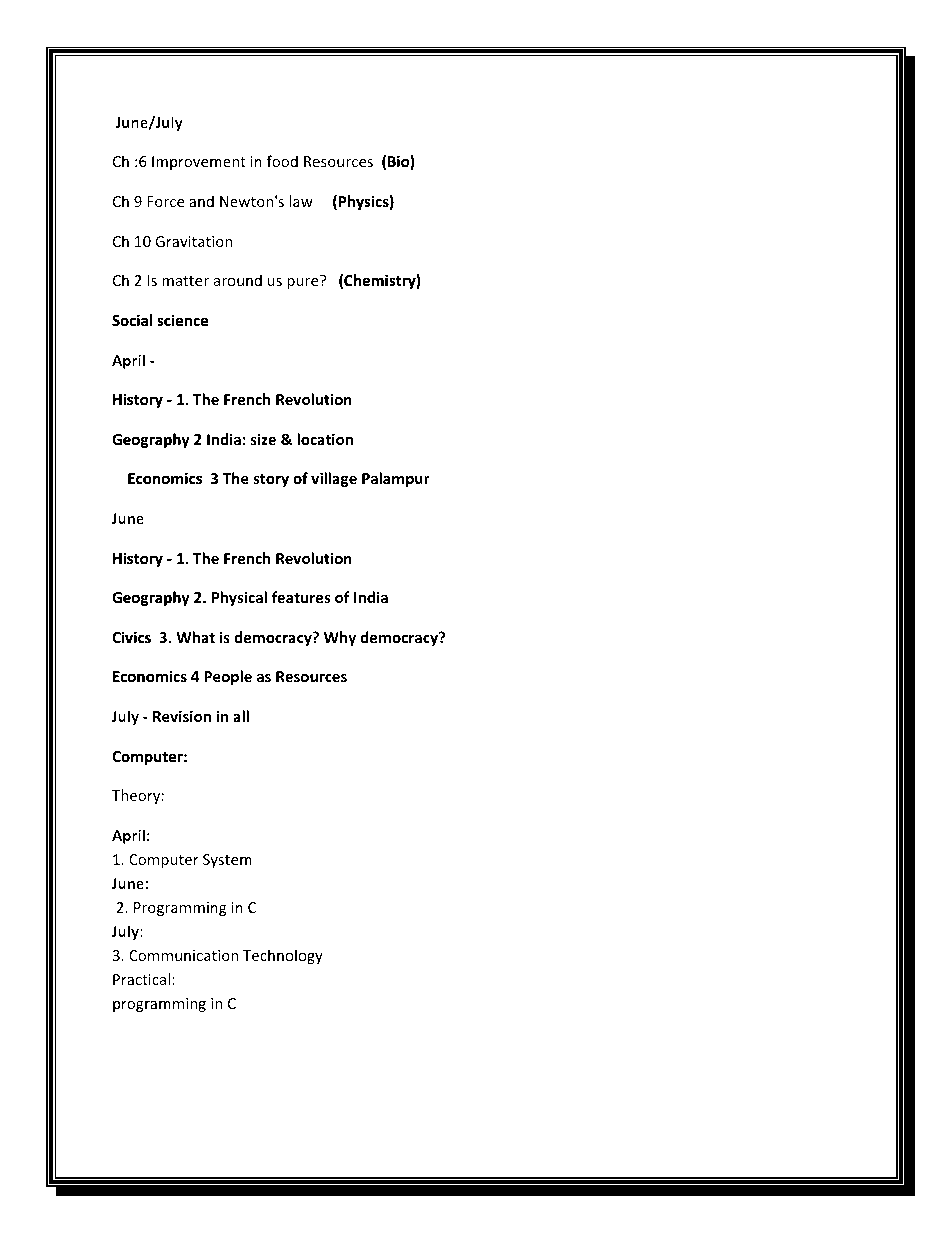 The image size is (952, 1233). I want to click on size, so click(263, 439).
